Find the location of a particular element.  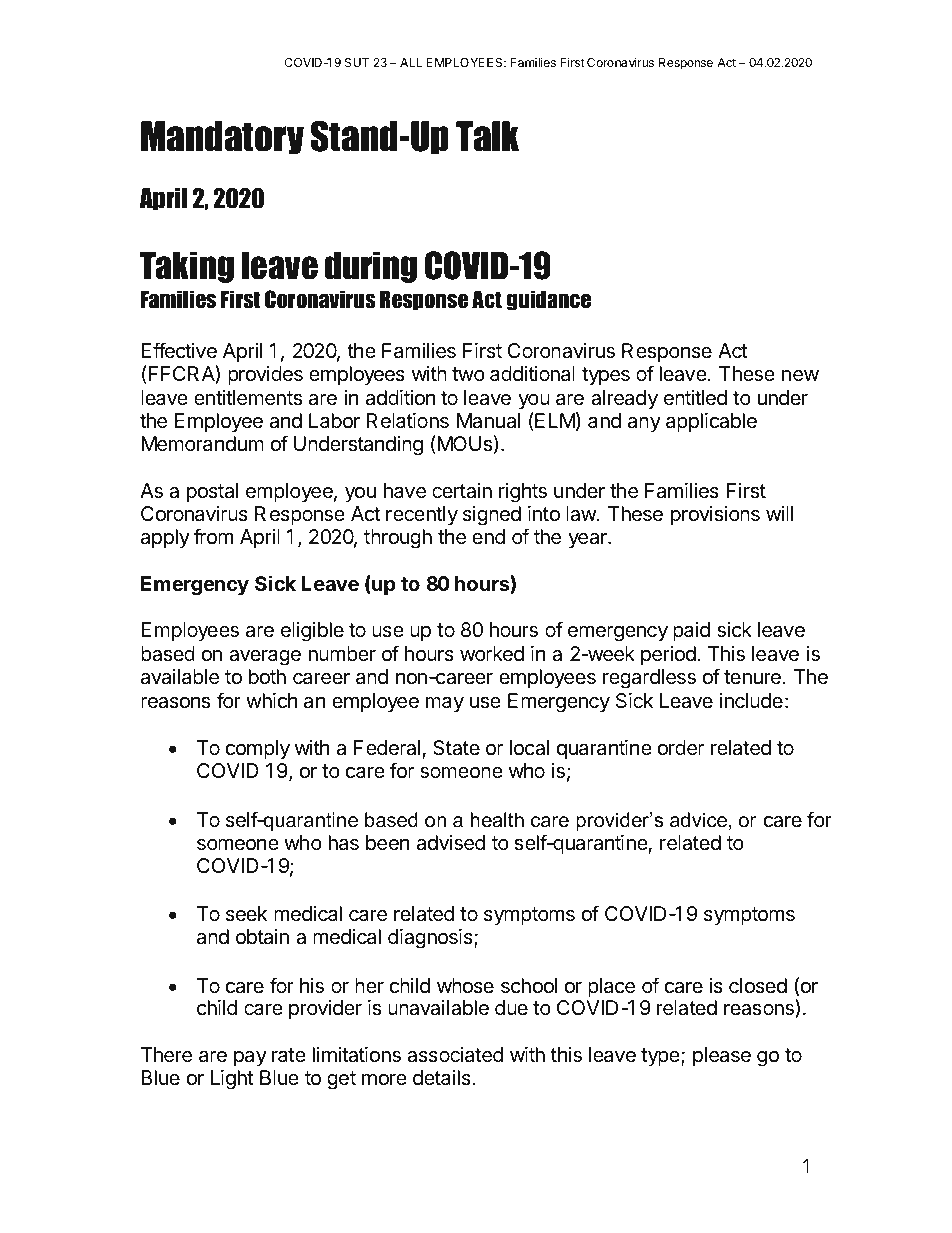

associated is located at coordinates (455, 1055).
